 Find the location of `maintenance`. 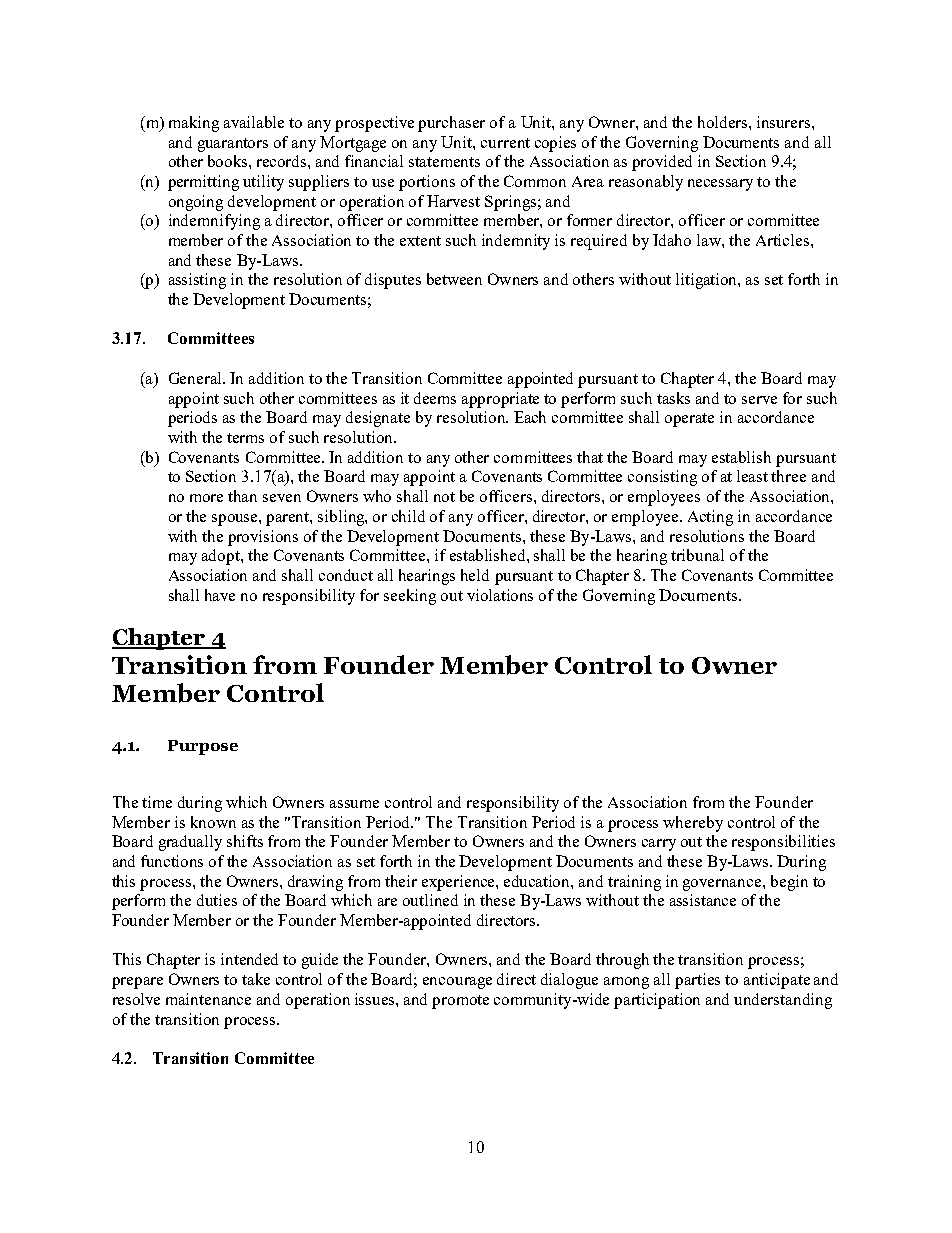

maintenance is located at coordinates (208, 999).
